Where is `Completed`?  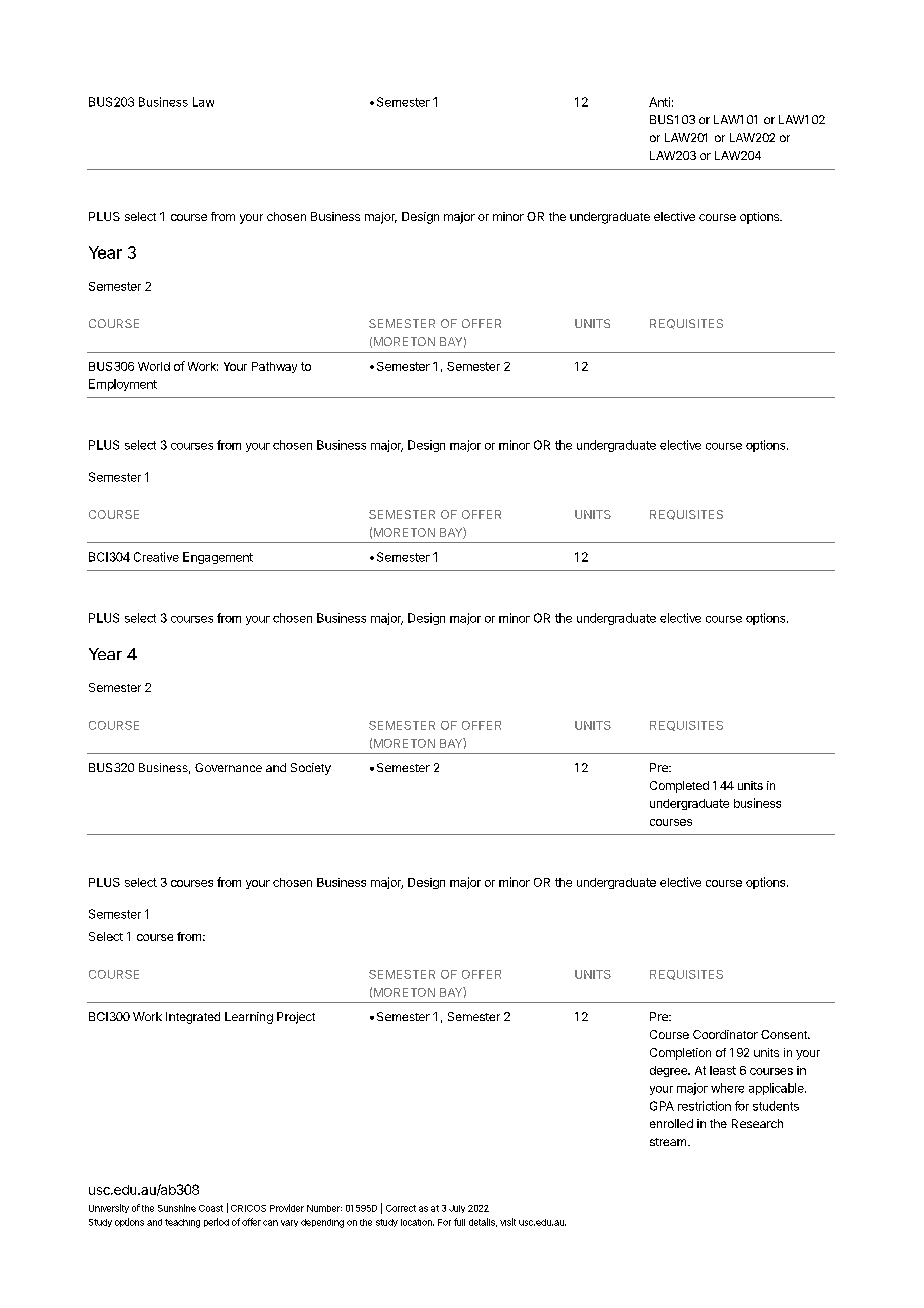
Completed is located at coordinates (679, 787).
